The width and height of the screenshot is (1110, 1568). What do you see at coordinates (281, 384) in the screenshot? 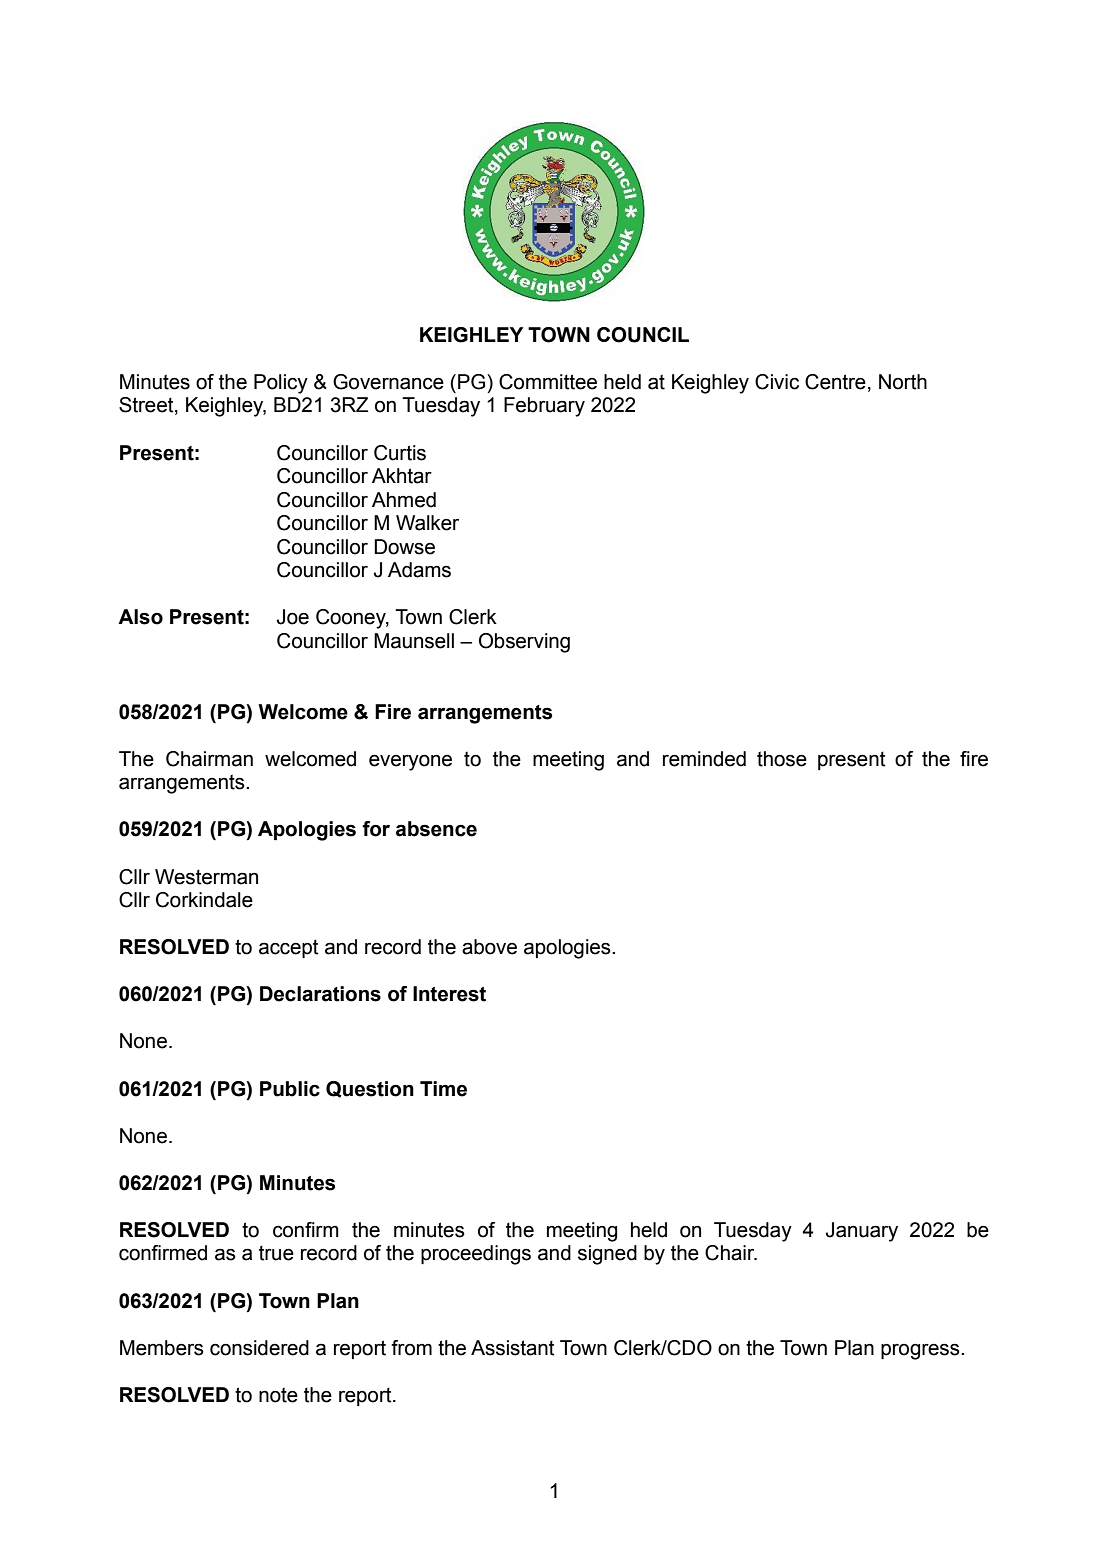
I see `Policy` at bounding box center [281, 384].
